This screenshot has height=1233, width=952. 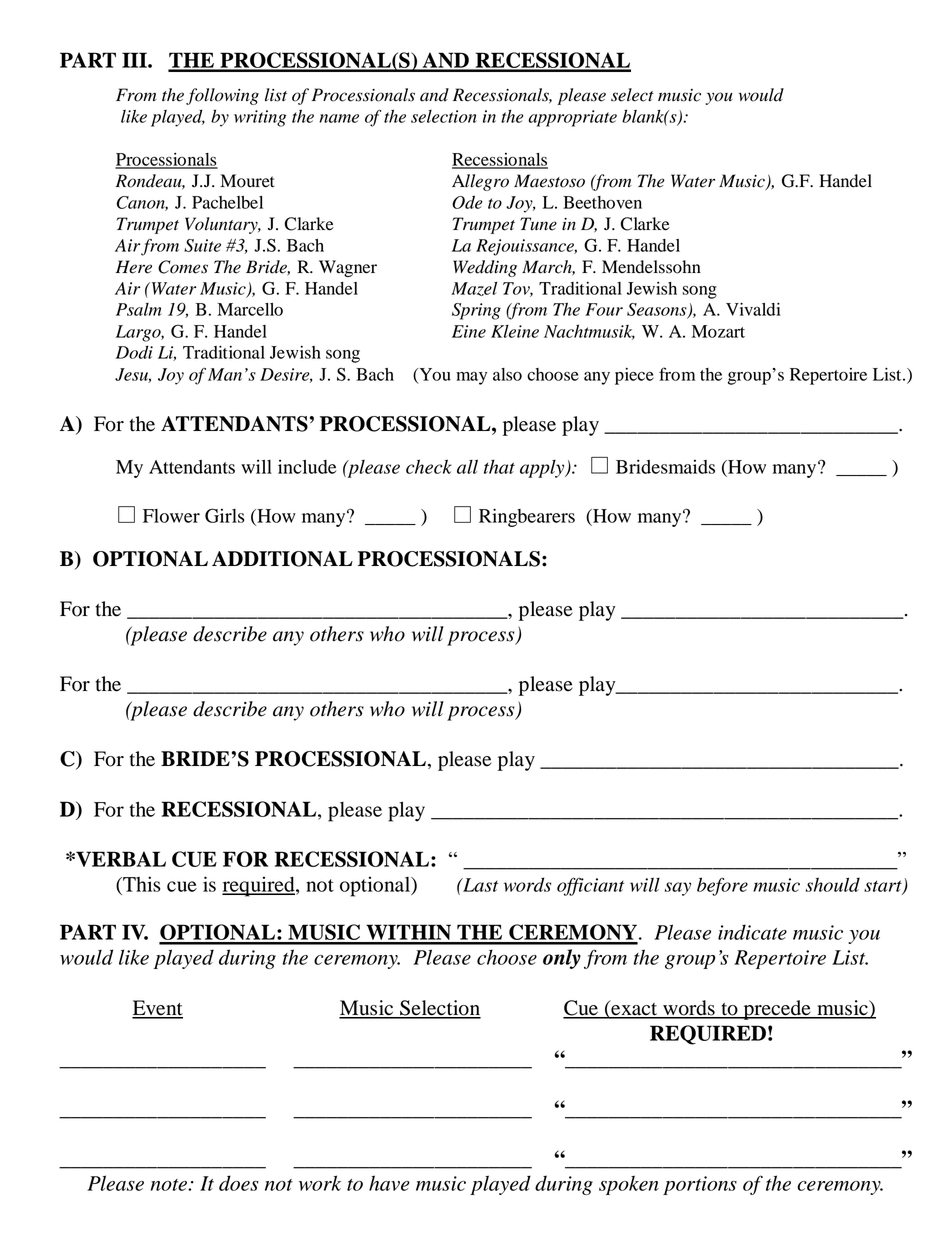 What do you see at coordinates (250, 309) in the screenshot?
I see `Marcello` at bounding box center [250, 309].
